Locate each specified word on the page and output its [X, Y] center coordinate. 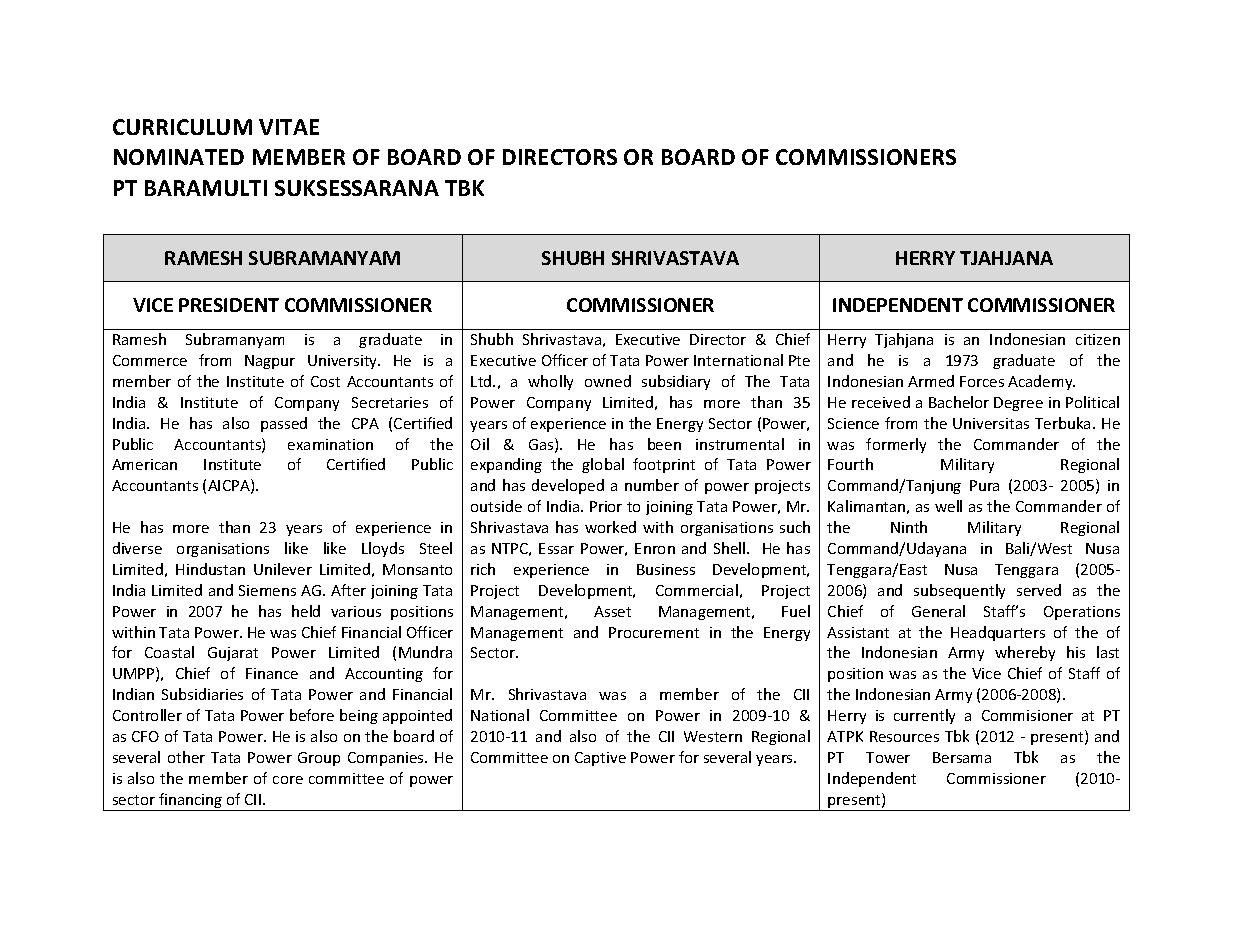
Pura [984, 485]
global [603, 465]
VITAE [289, 127]
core [288, 780]
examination [330, 444]
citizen [1098, 339]
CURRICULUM [182, 127]
